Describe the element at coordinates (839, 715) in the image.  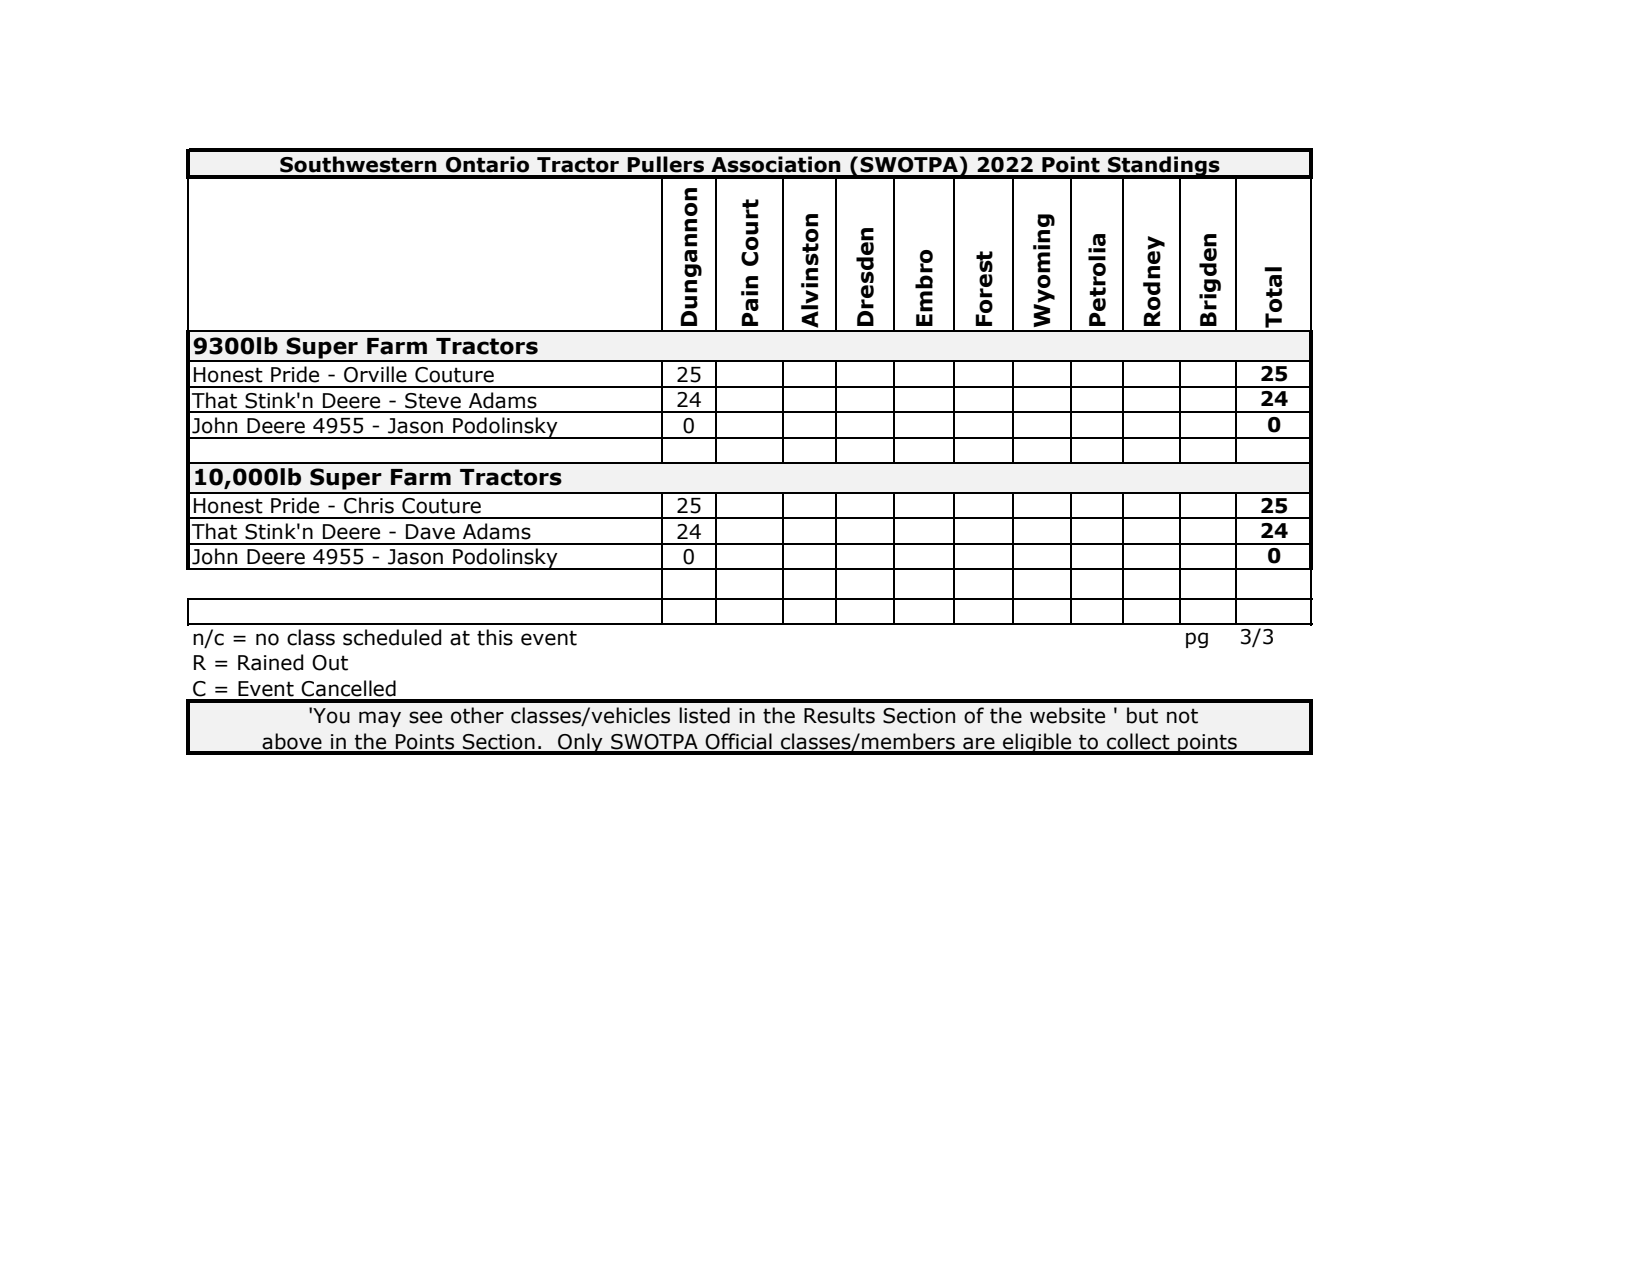
I see `Results` at that location.
